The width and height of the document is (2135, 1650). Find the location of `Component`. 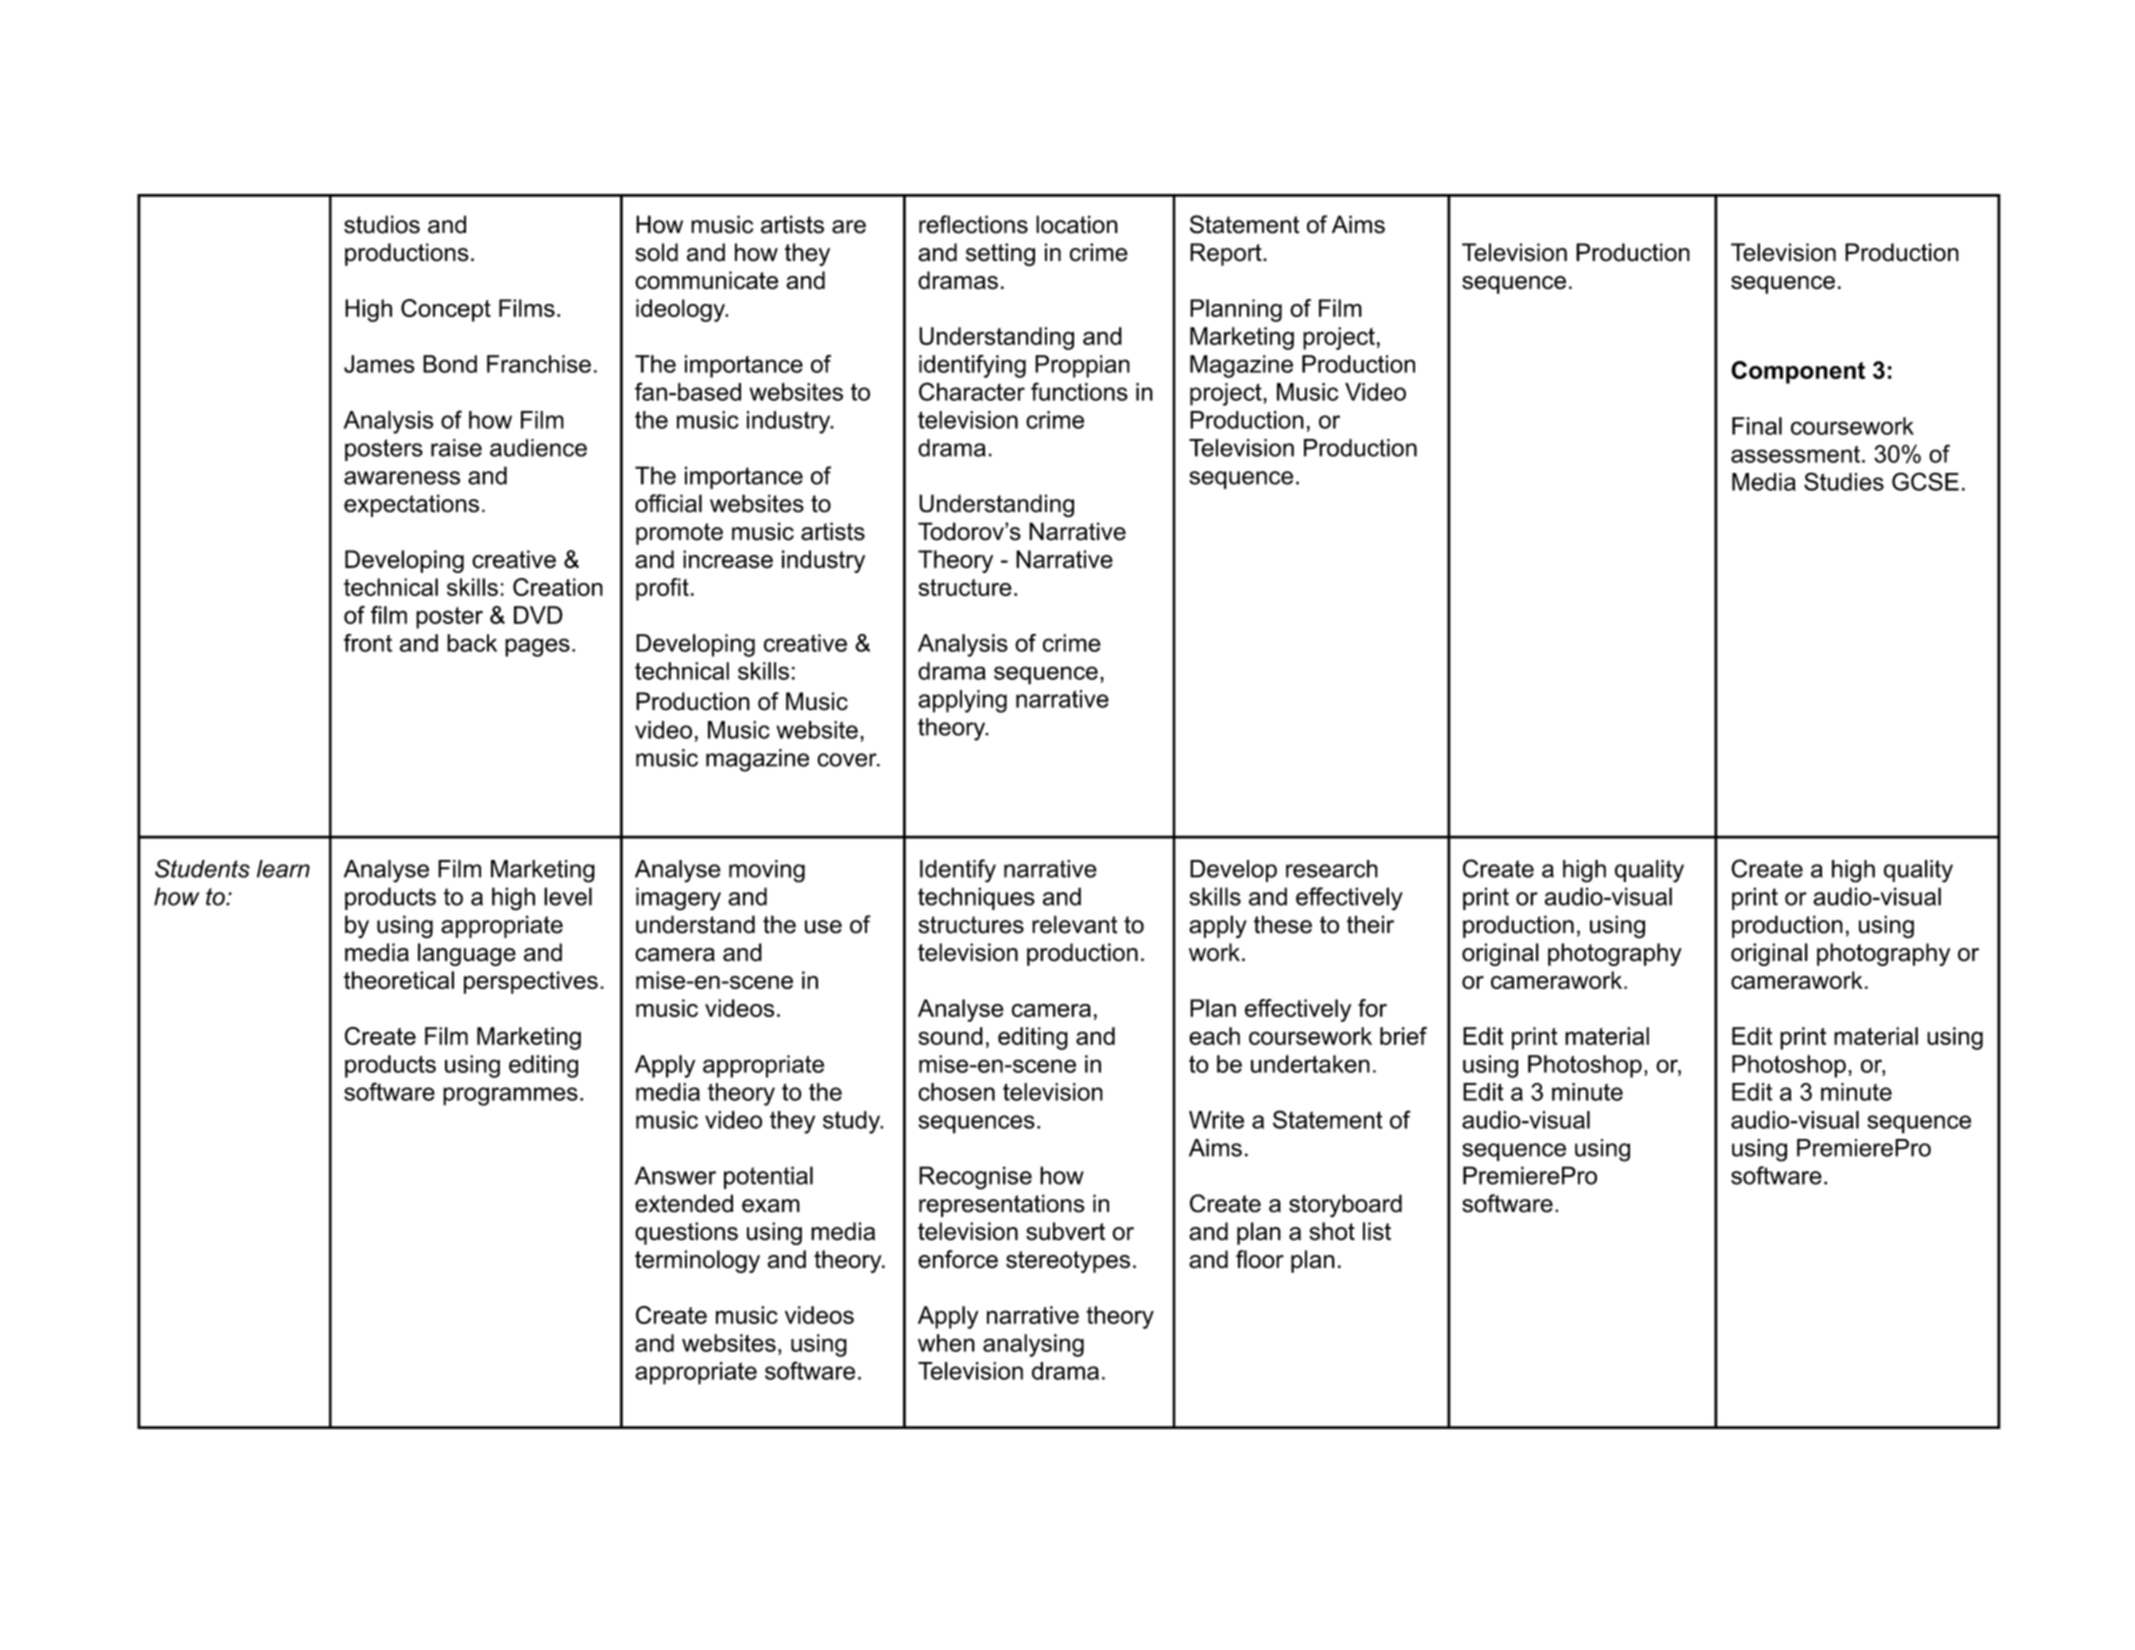

Component is located at coordinates (1798, 372).
